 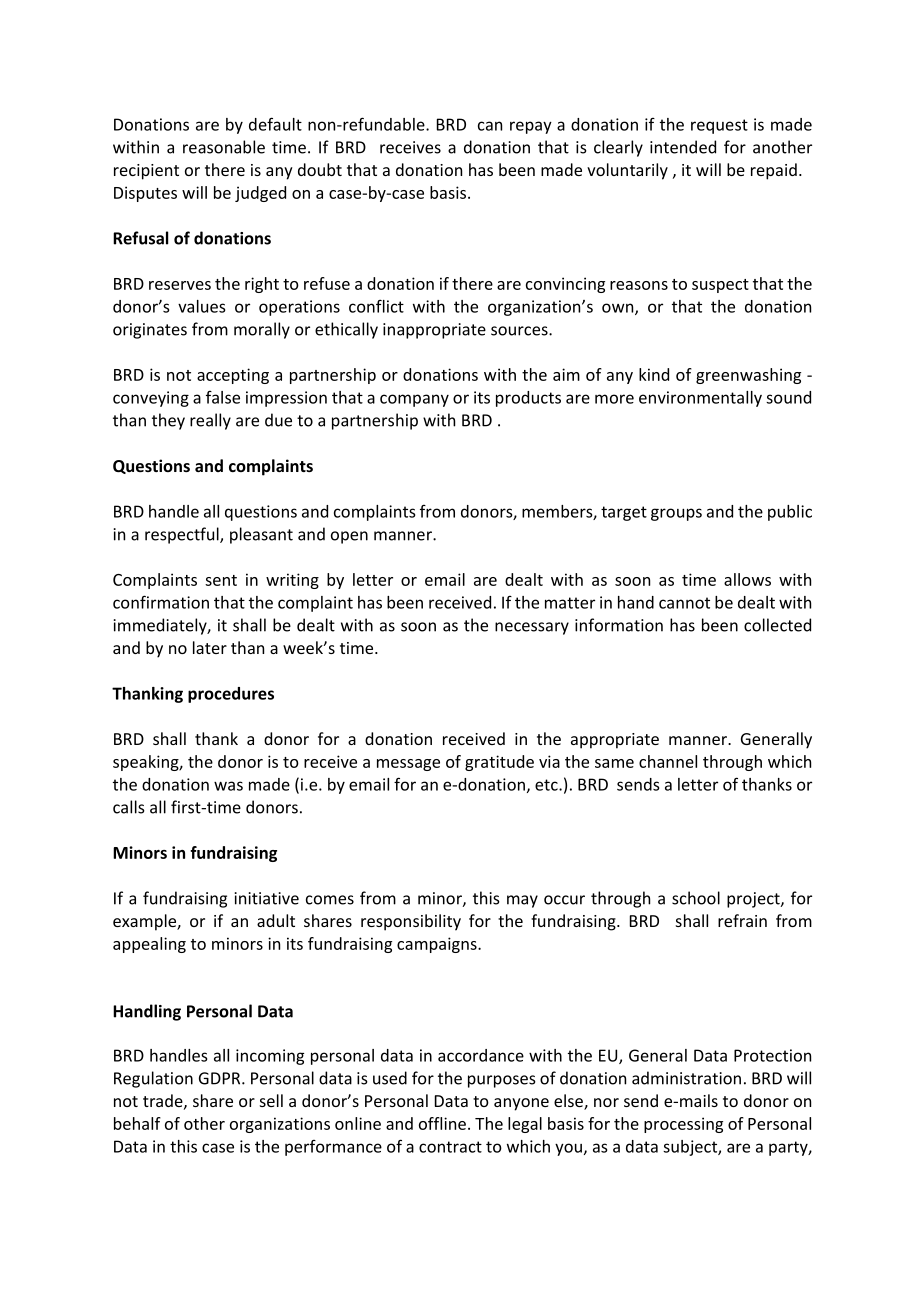 What do you see at coordinates (683, 1125) in the screenshot?
I see `processing` at bounding box center [683, 1125].
